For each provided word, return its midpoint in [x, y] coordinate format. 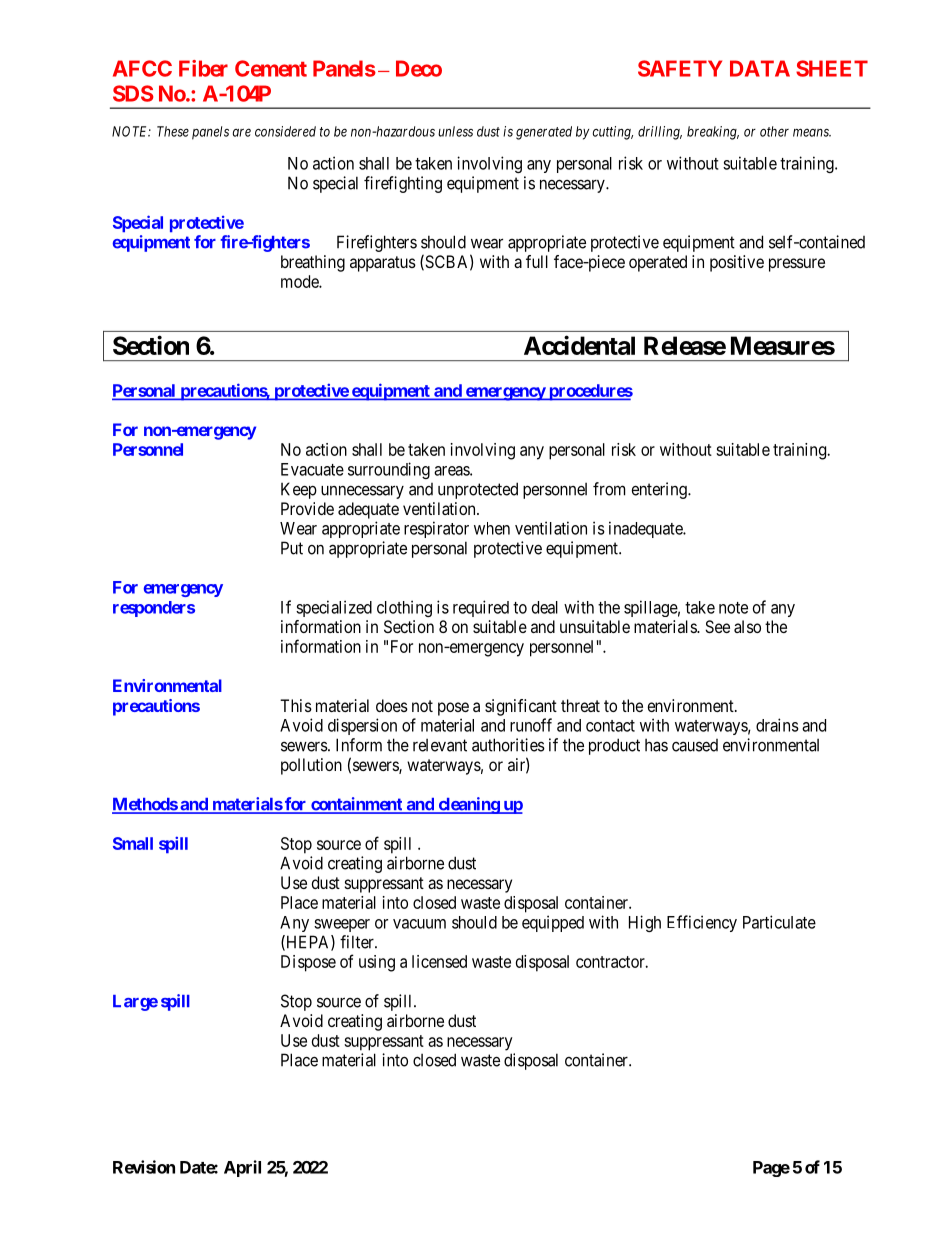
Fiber [203, 68]
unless [455, 131]
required [481, 608]
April [242, 1168]
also [747, 626]
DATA [760, 68]
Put [292, 548]
